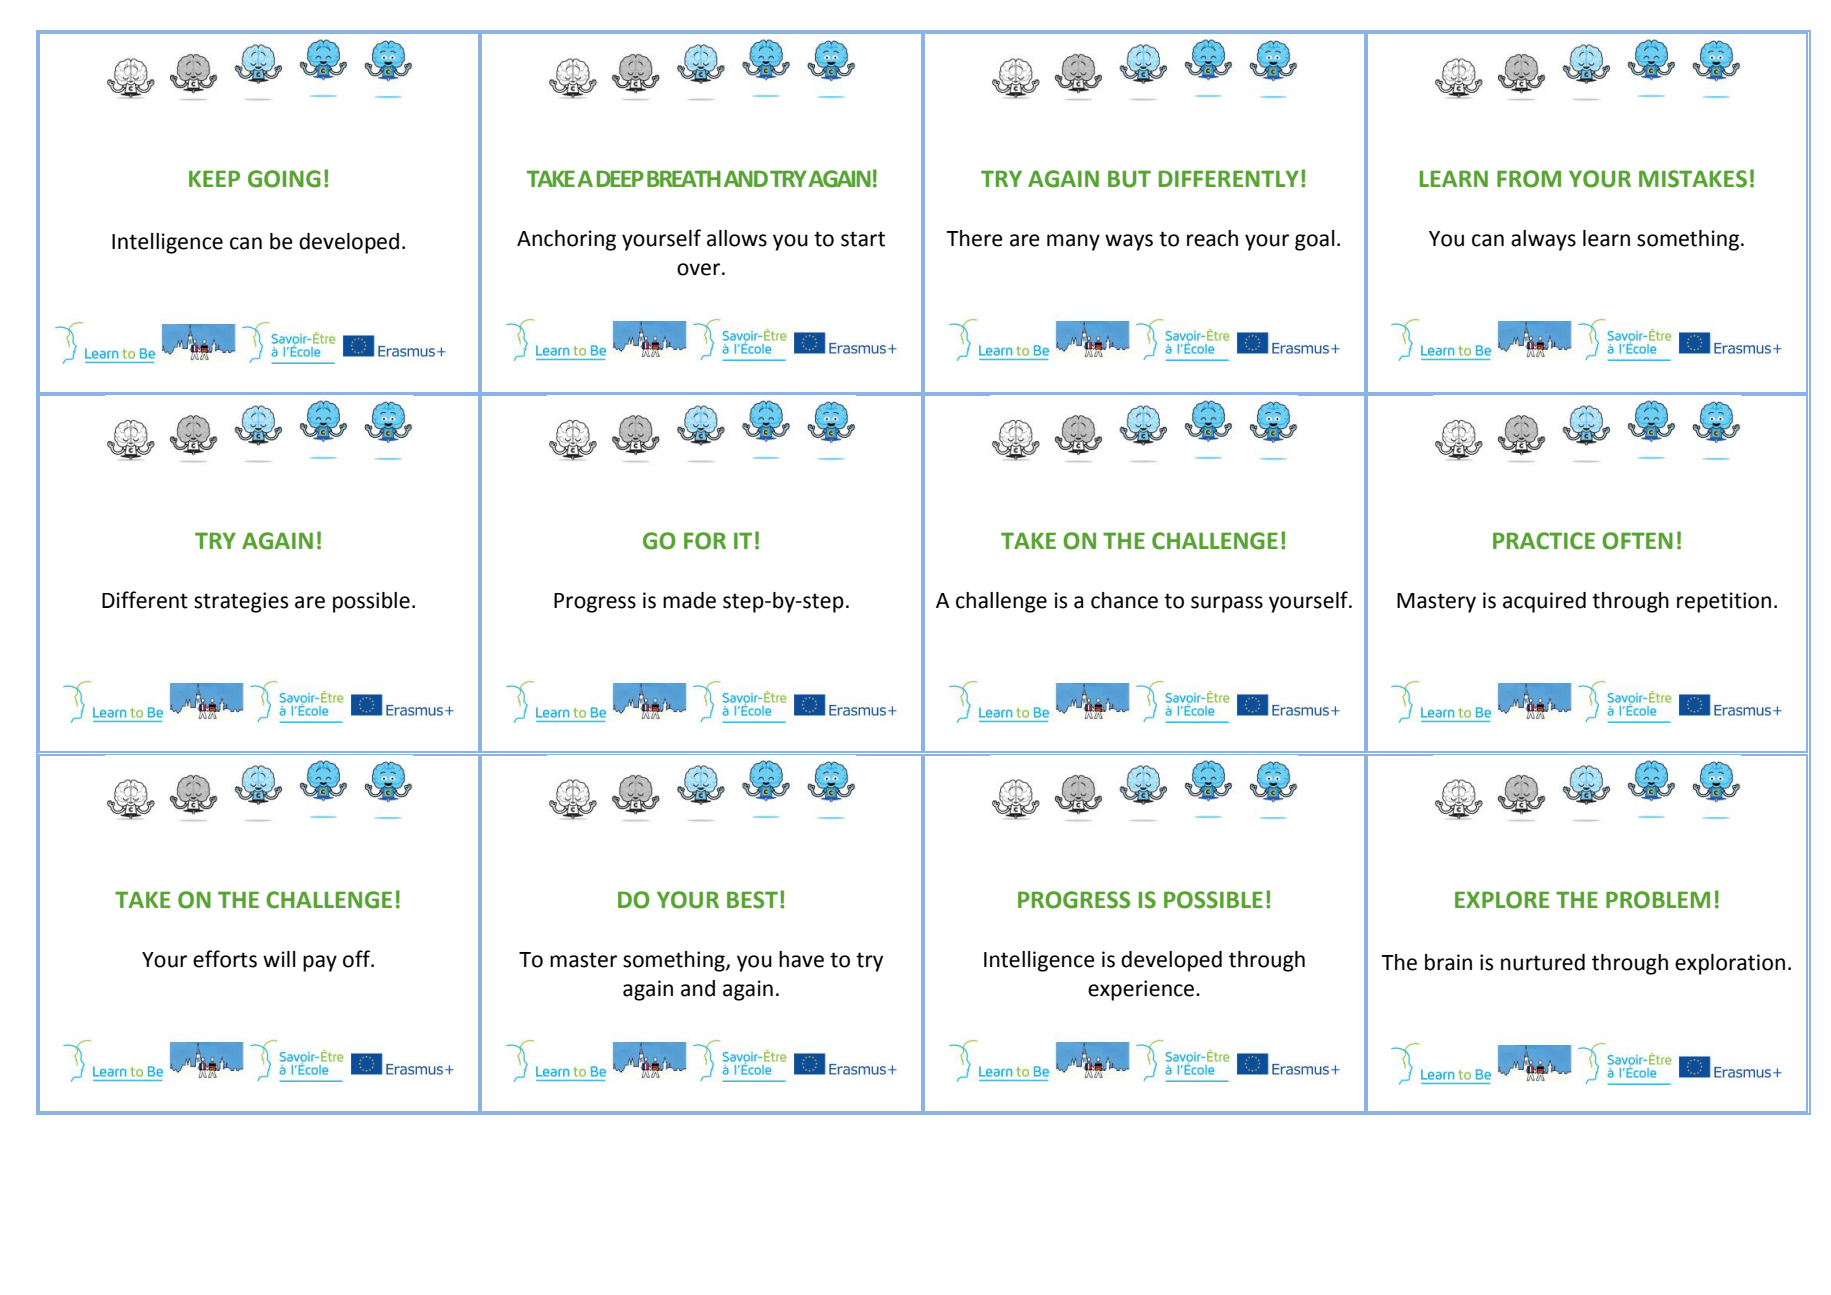 The height and width of the page is (1295, 1831). I want to click on There, so click(974, 238).
